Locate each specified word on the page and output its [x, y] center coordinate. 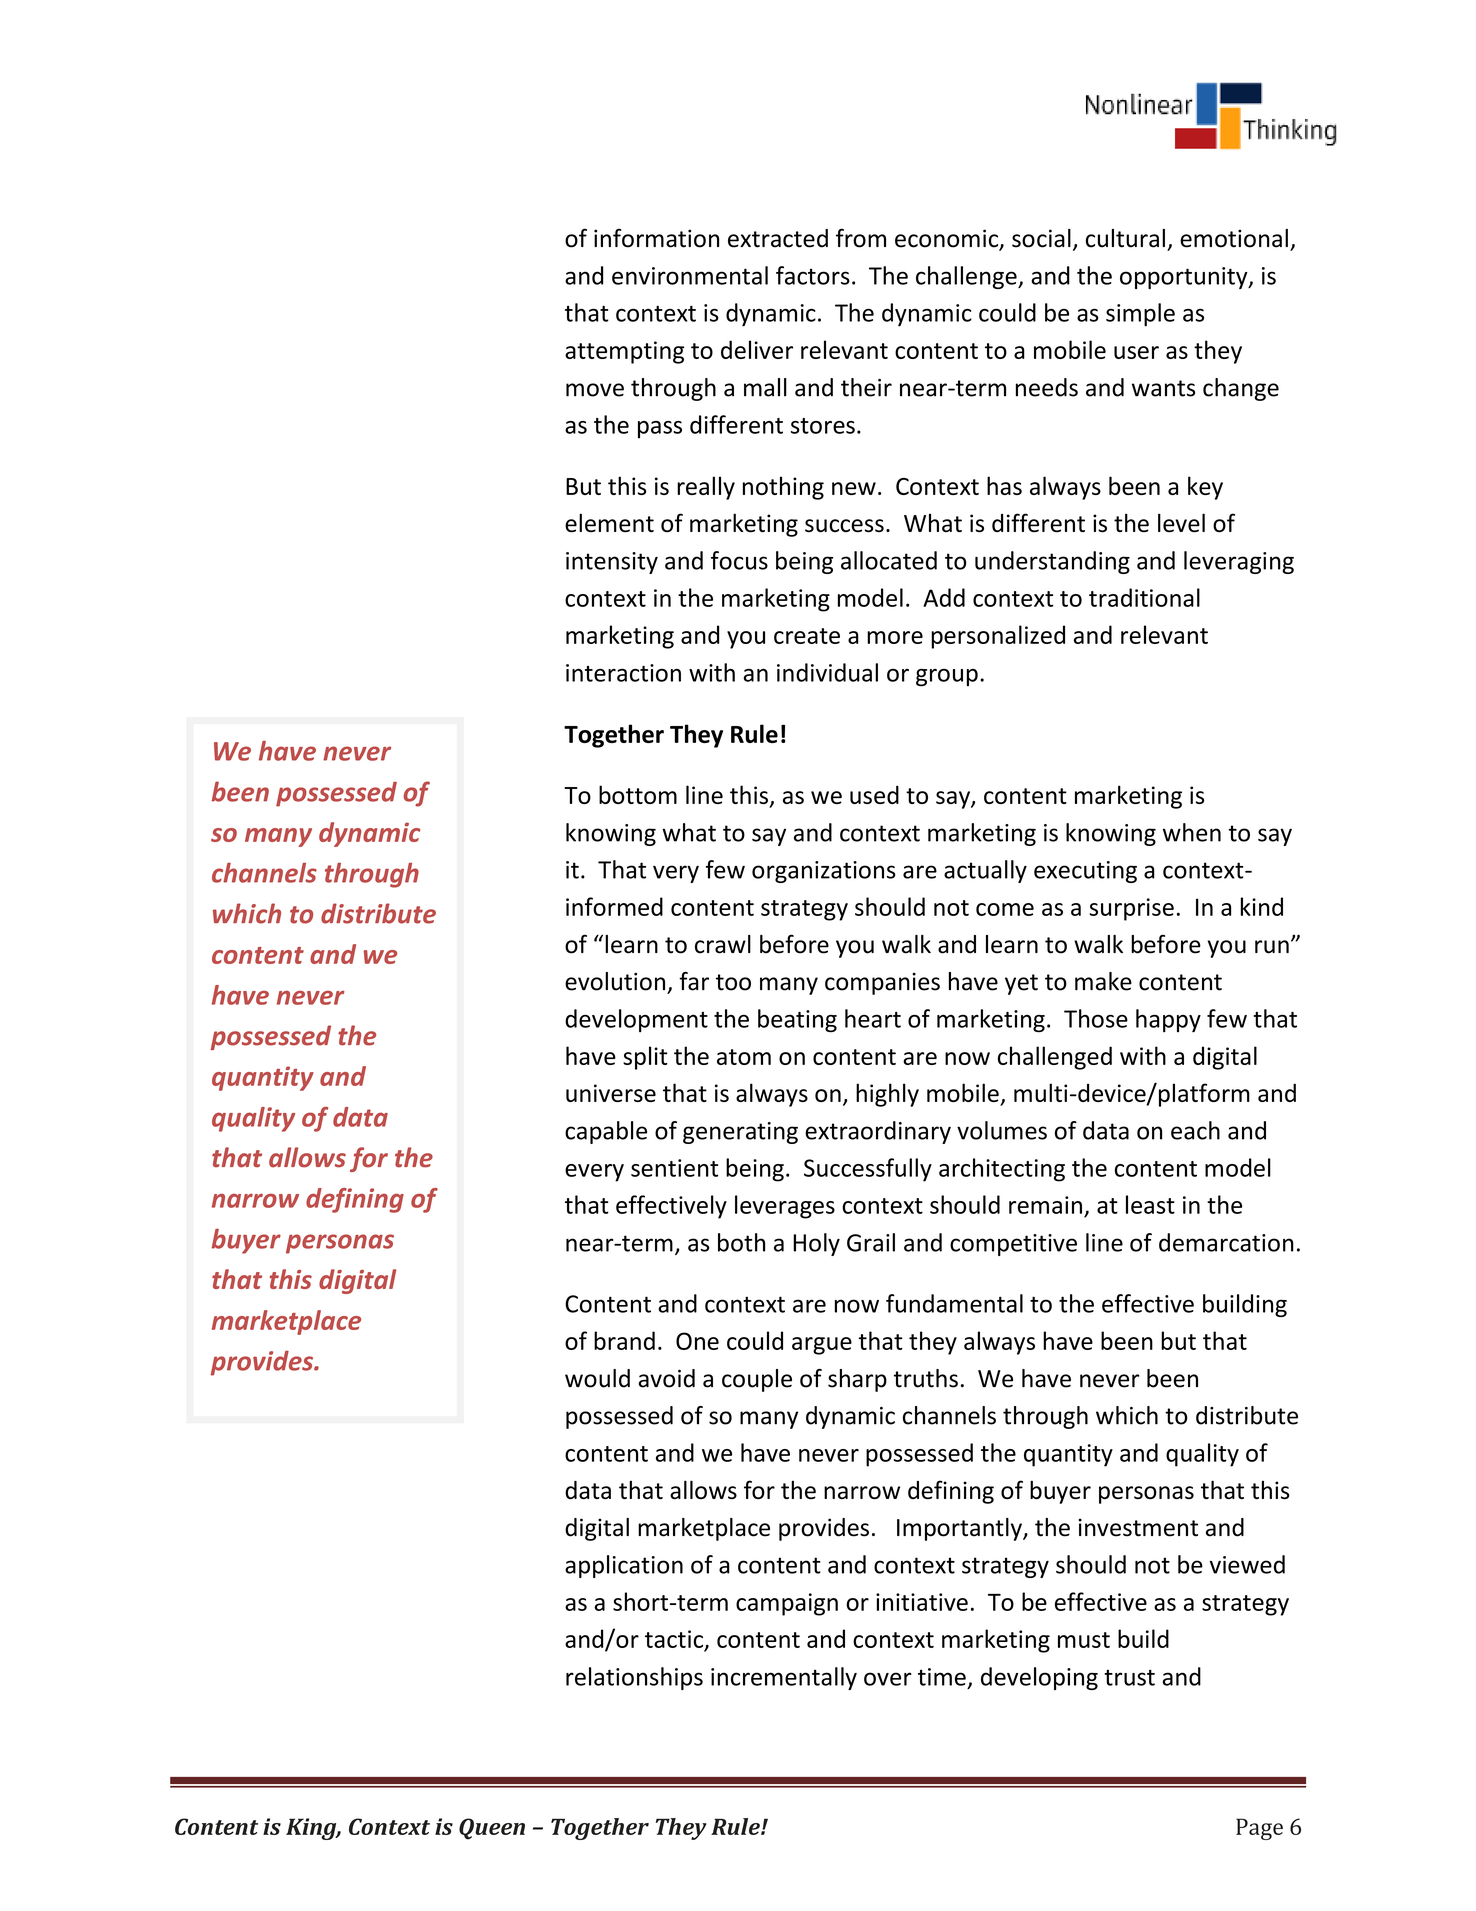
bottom [638, 794]
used [874, 794]
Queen [492, 1829]
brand [624, 1340]
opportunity [1185, 278]
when [1192, 832]
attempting [624, 352]
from [861, 238]
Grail [871, 1242]
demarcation [1226, 1242]
